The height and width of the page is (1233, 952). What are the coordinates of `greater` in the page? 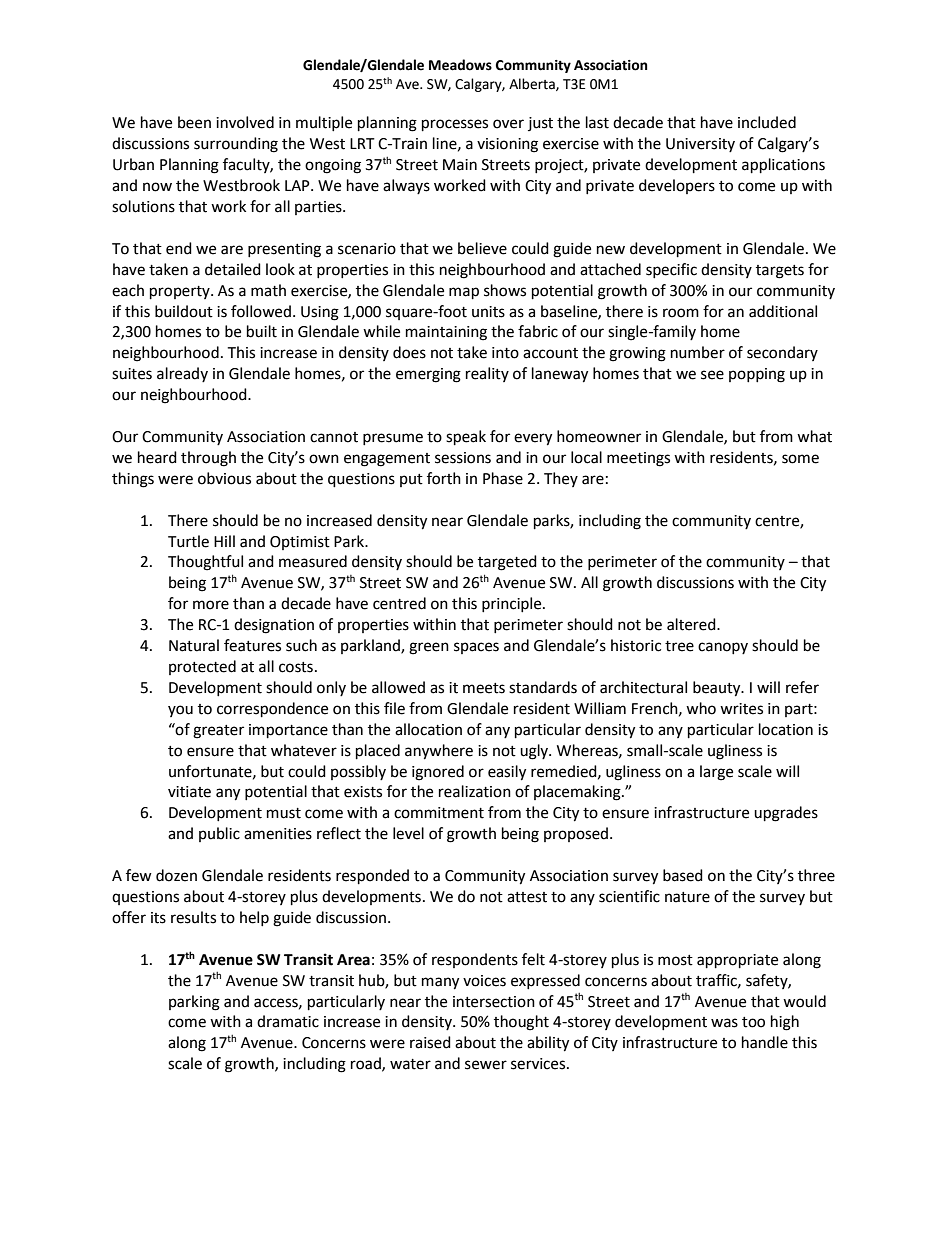 It's located at (218, 732).
